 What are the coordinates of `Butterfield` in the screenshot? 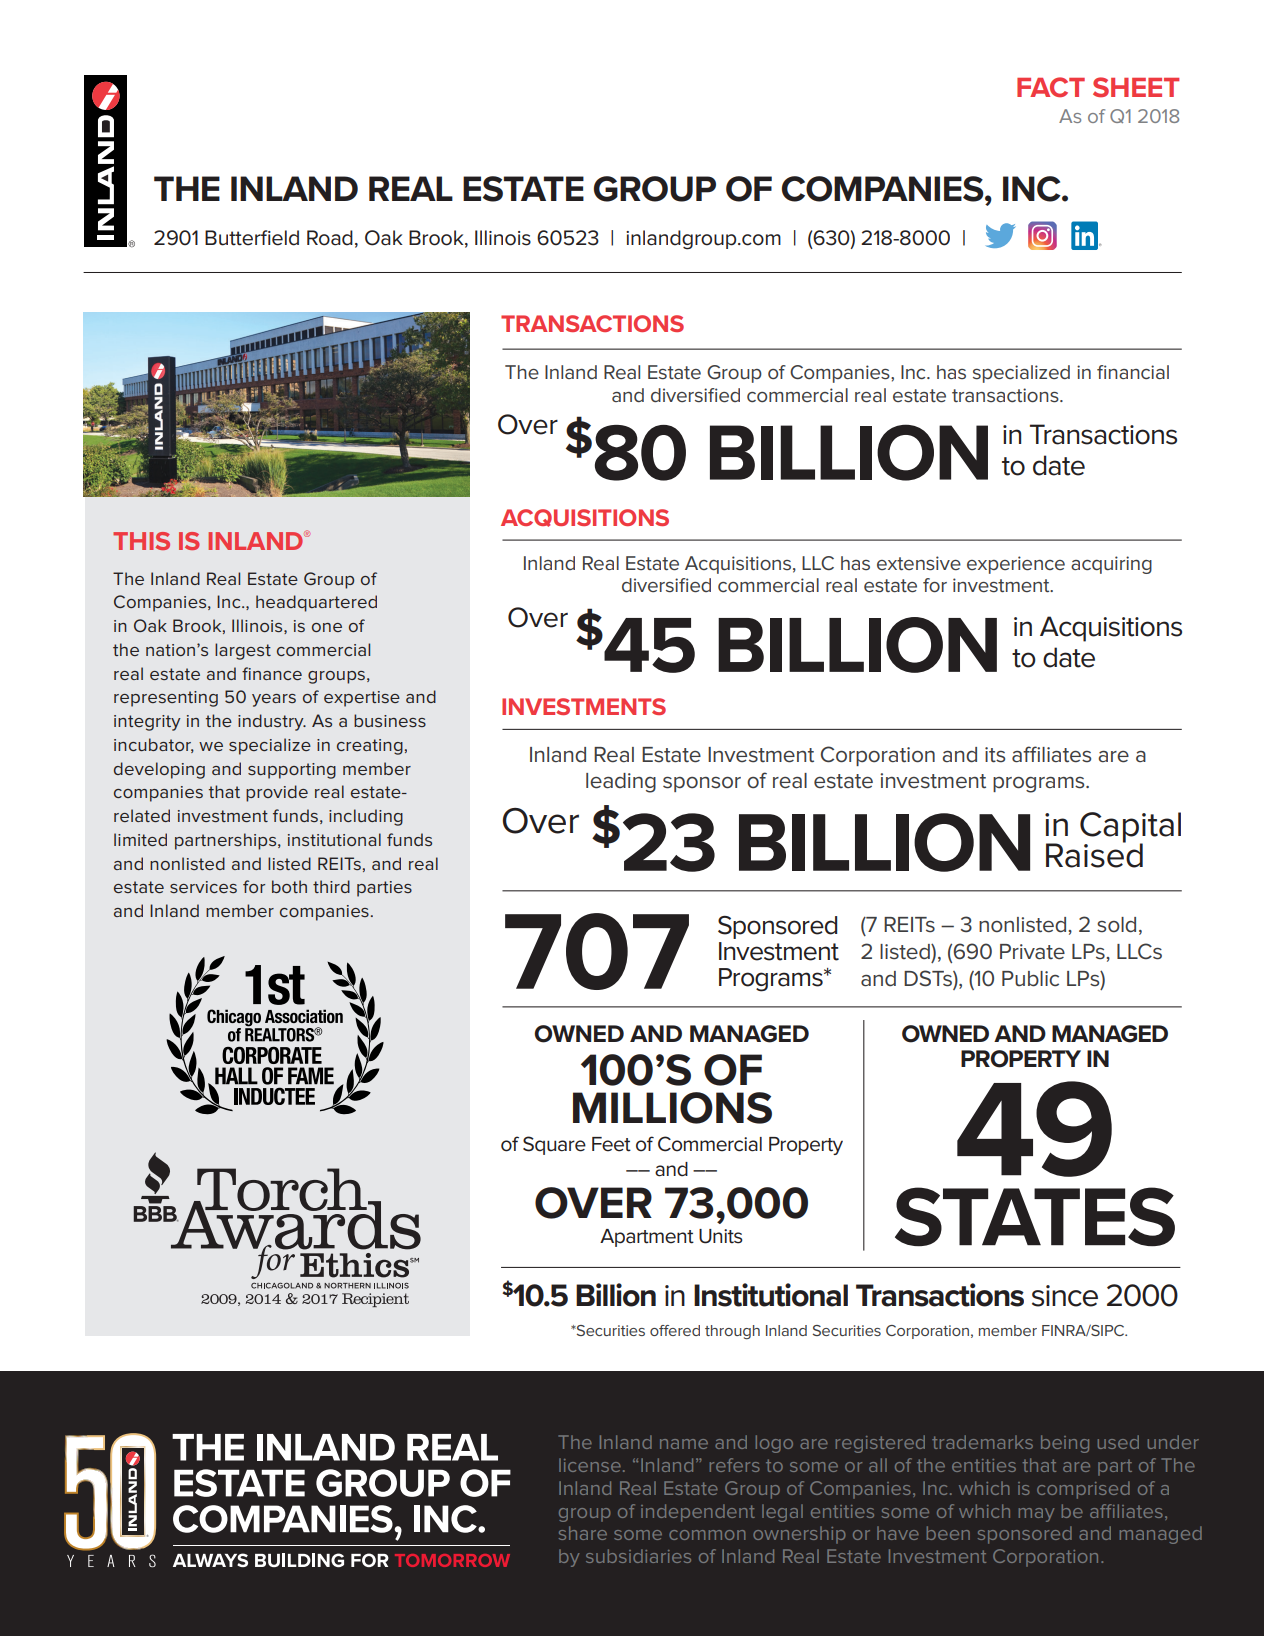 It's located at (252, 238).
